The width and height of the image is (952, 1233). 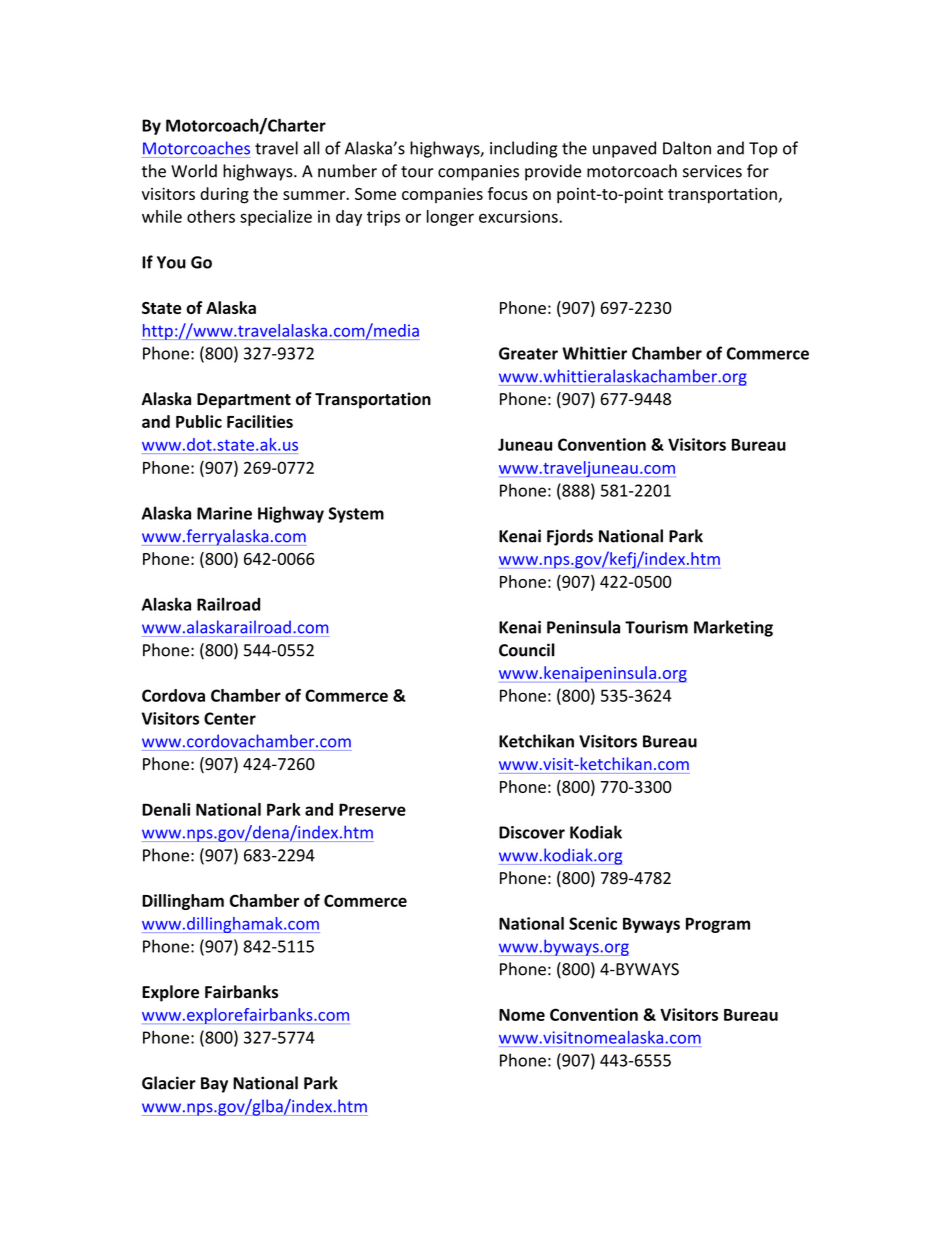 What do you see at coordinates (230, 718) in the image?
I see `Center` at bounding box center [230, 718].
